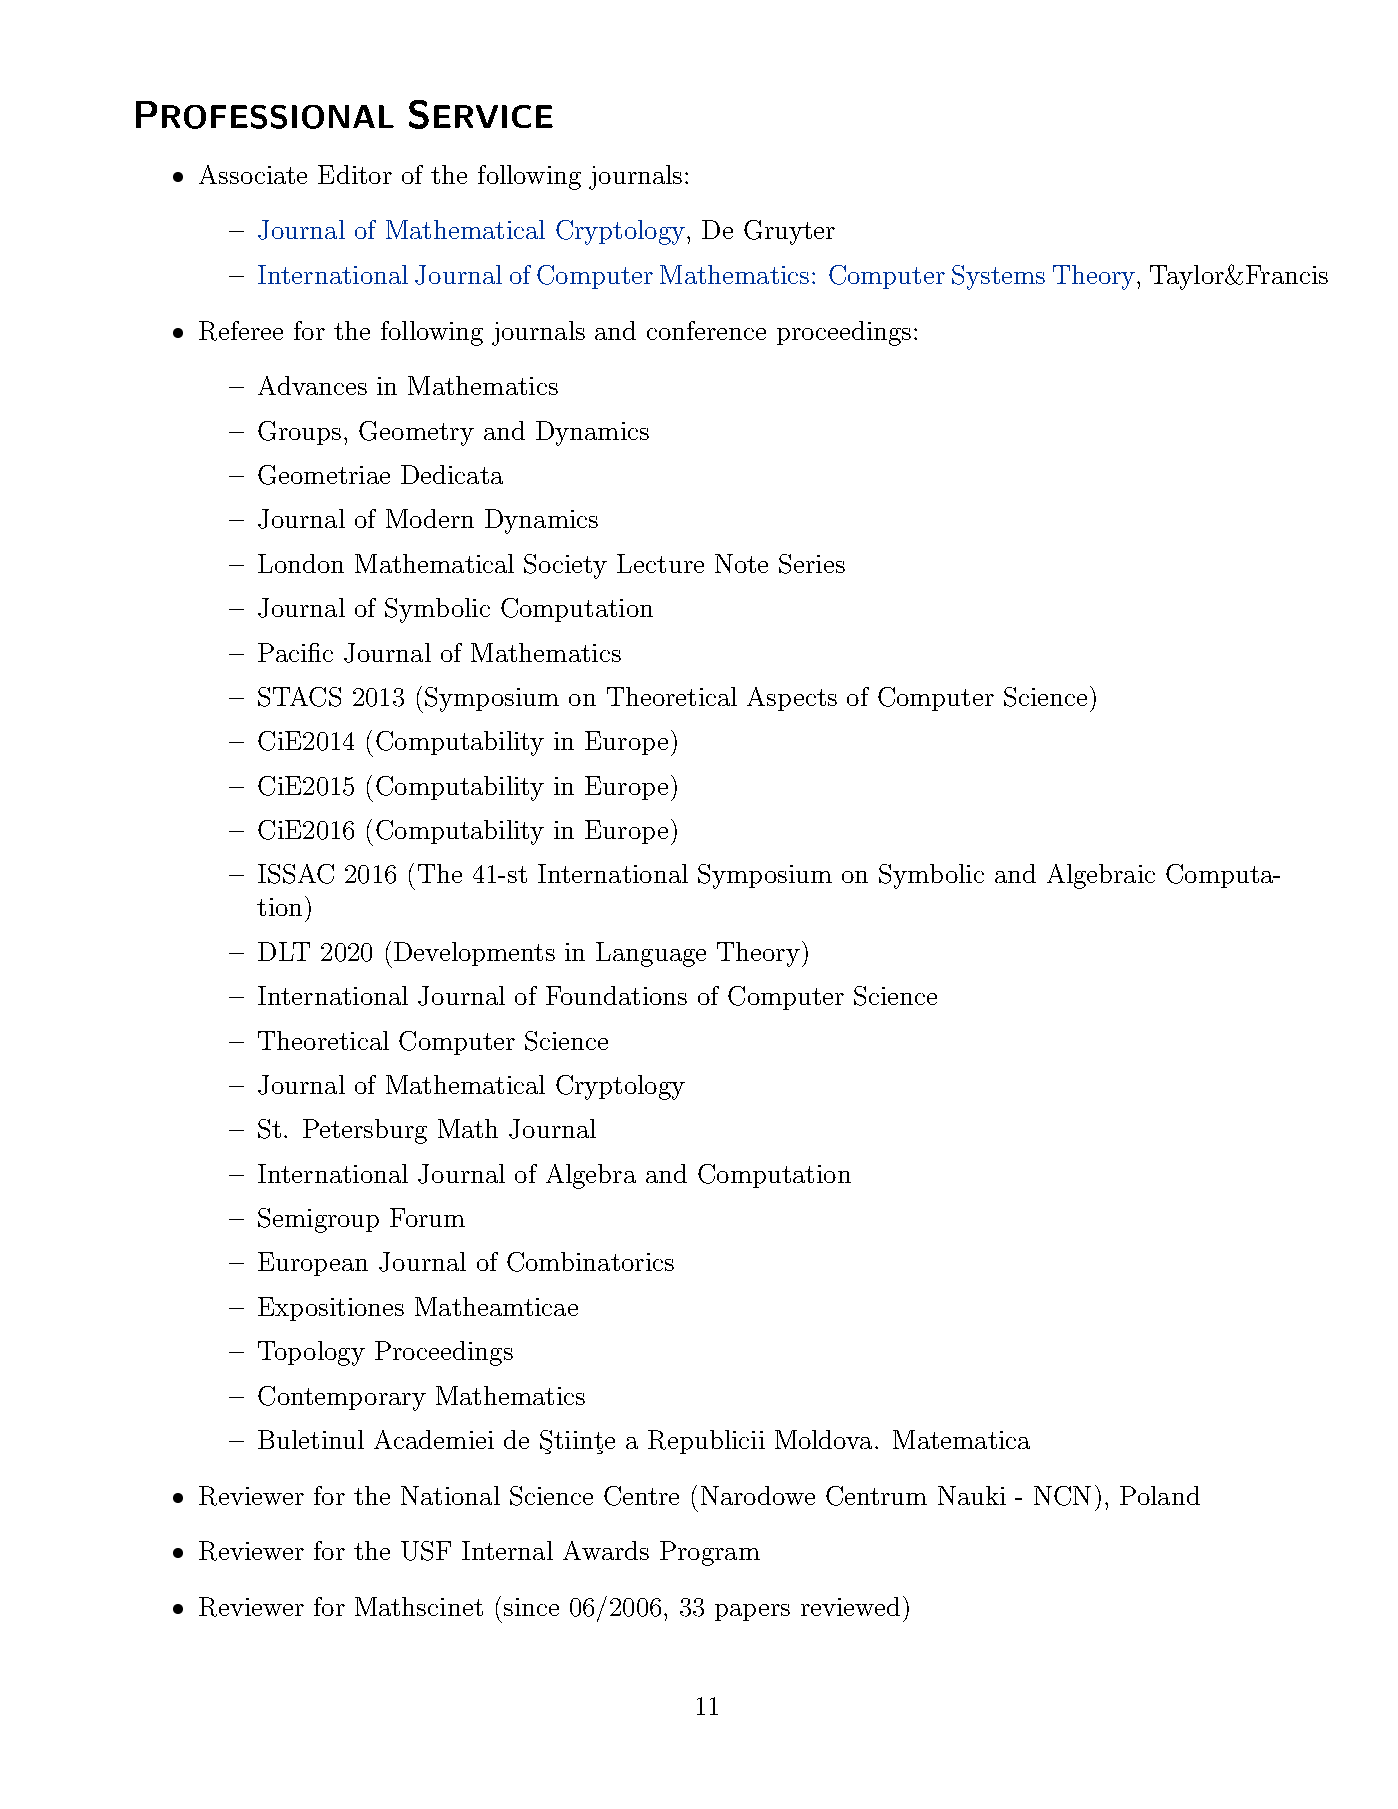 This screenshot has height=1809, width=1398. What do you see at coordinates (651, 954) in the screenshot?
I see `Language` at bounding box center [651, 954].
